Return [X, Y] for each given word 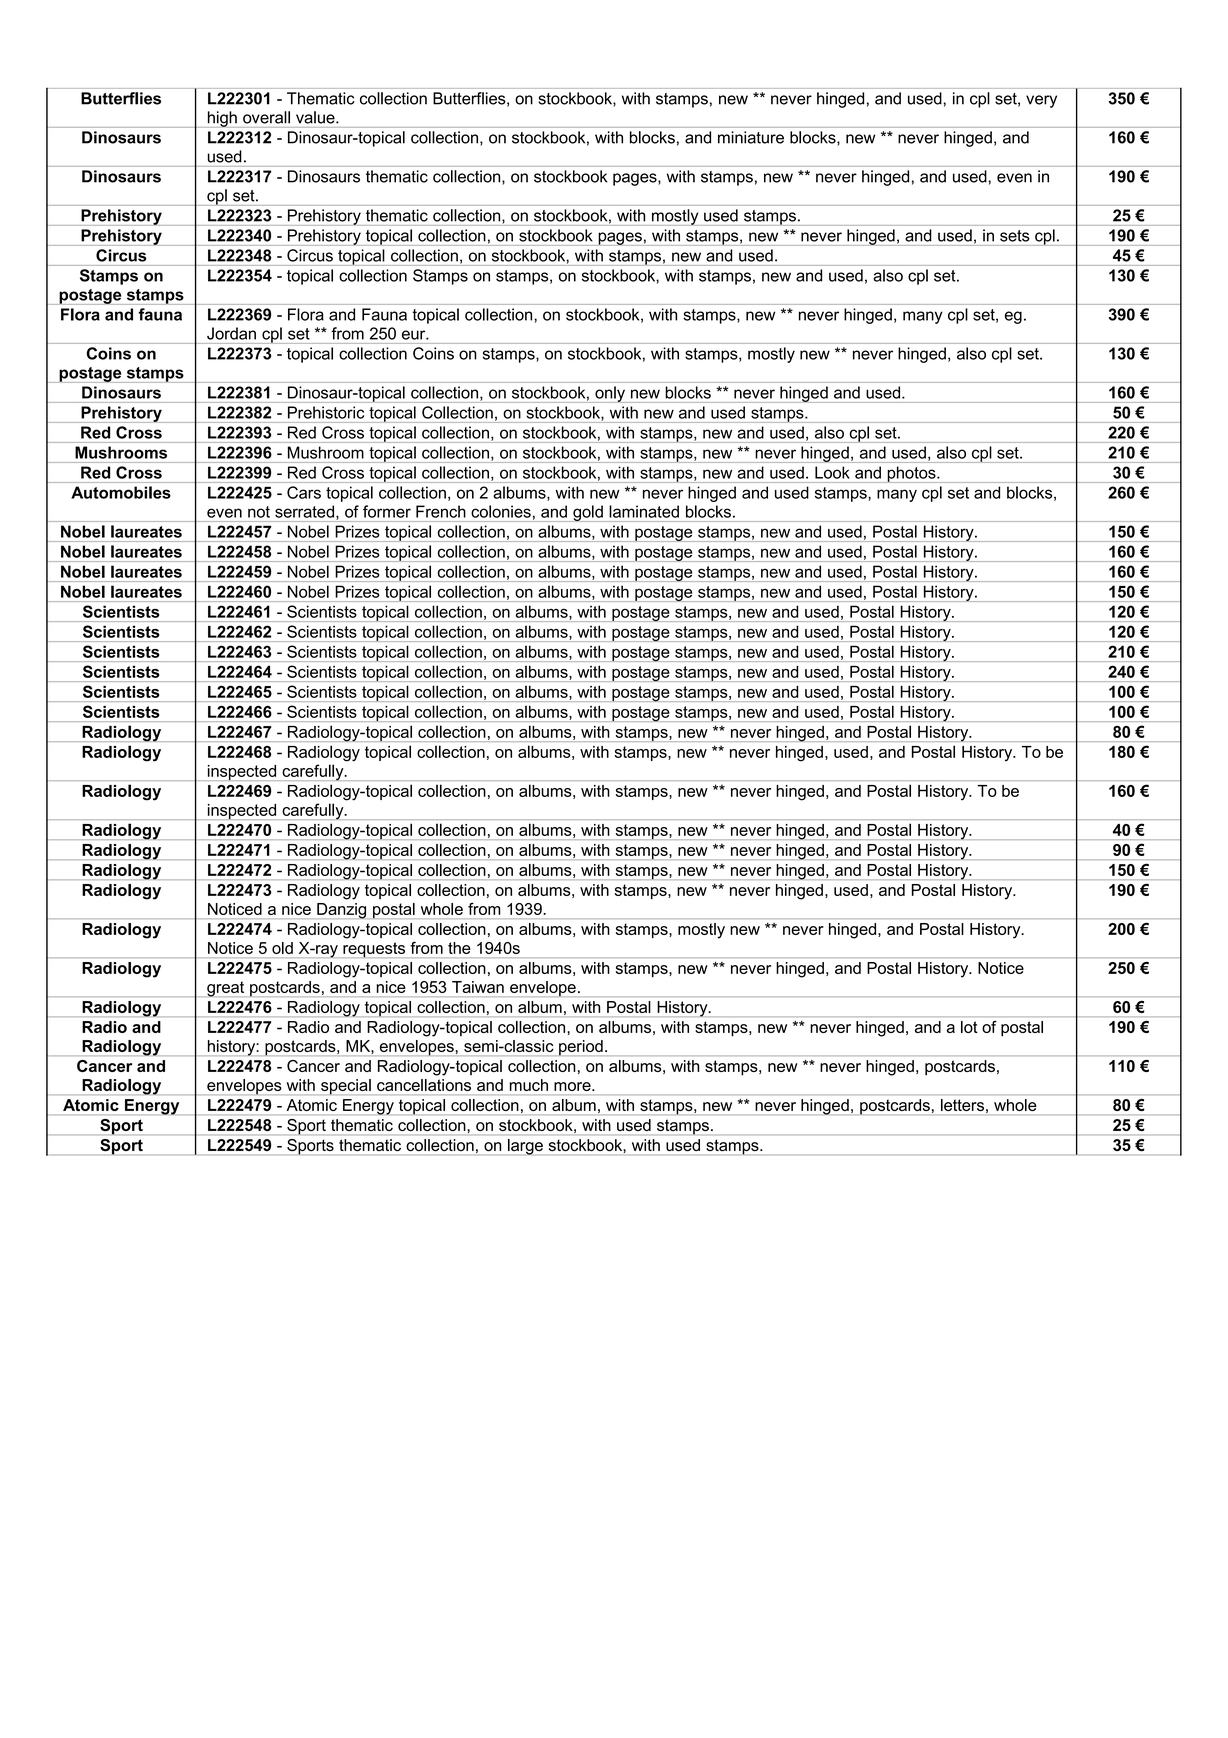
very [1041, 101]
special [346, 1087]
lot [969, 1027]
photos [911, 474]
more [573, 1086]
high [222, 119]
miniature [751, 137]
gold [588, 513]
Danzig [341, 911]
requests [374, 950]
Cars [304, 492]
